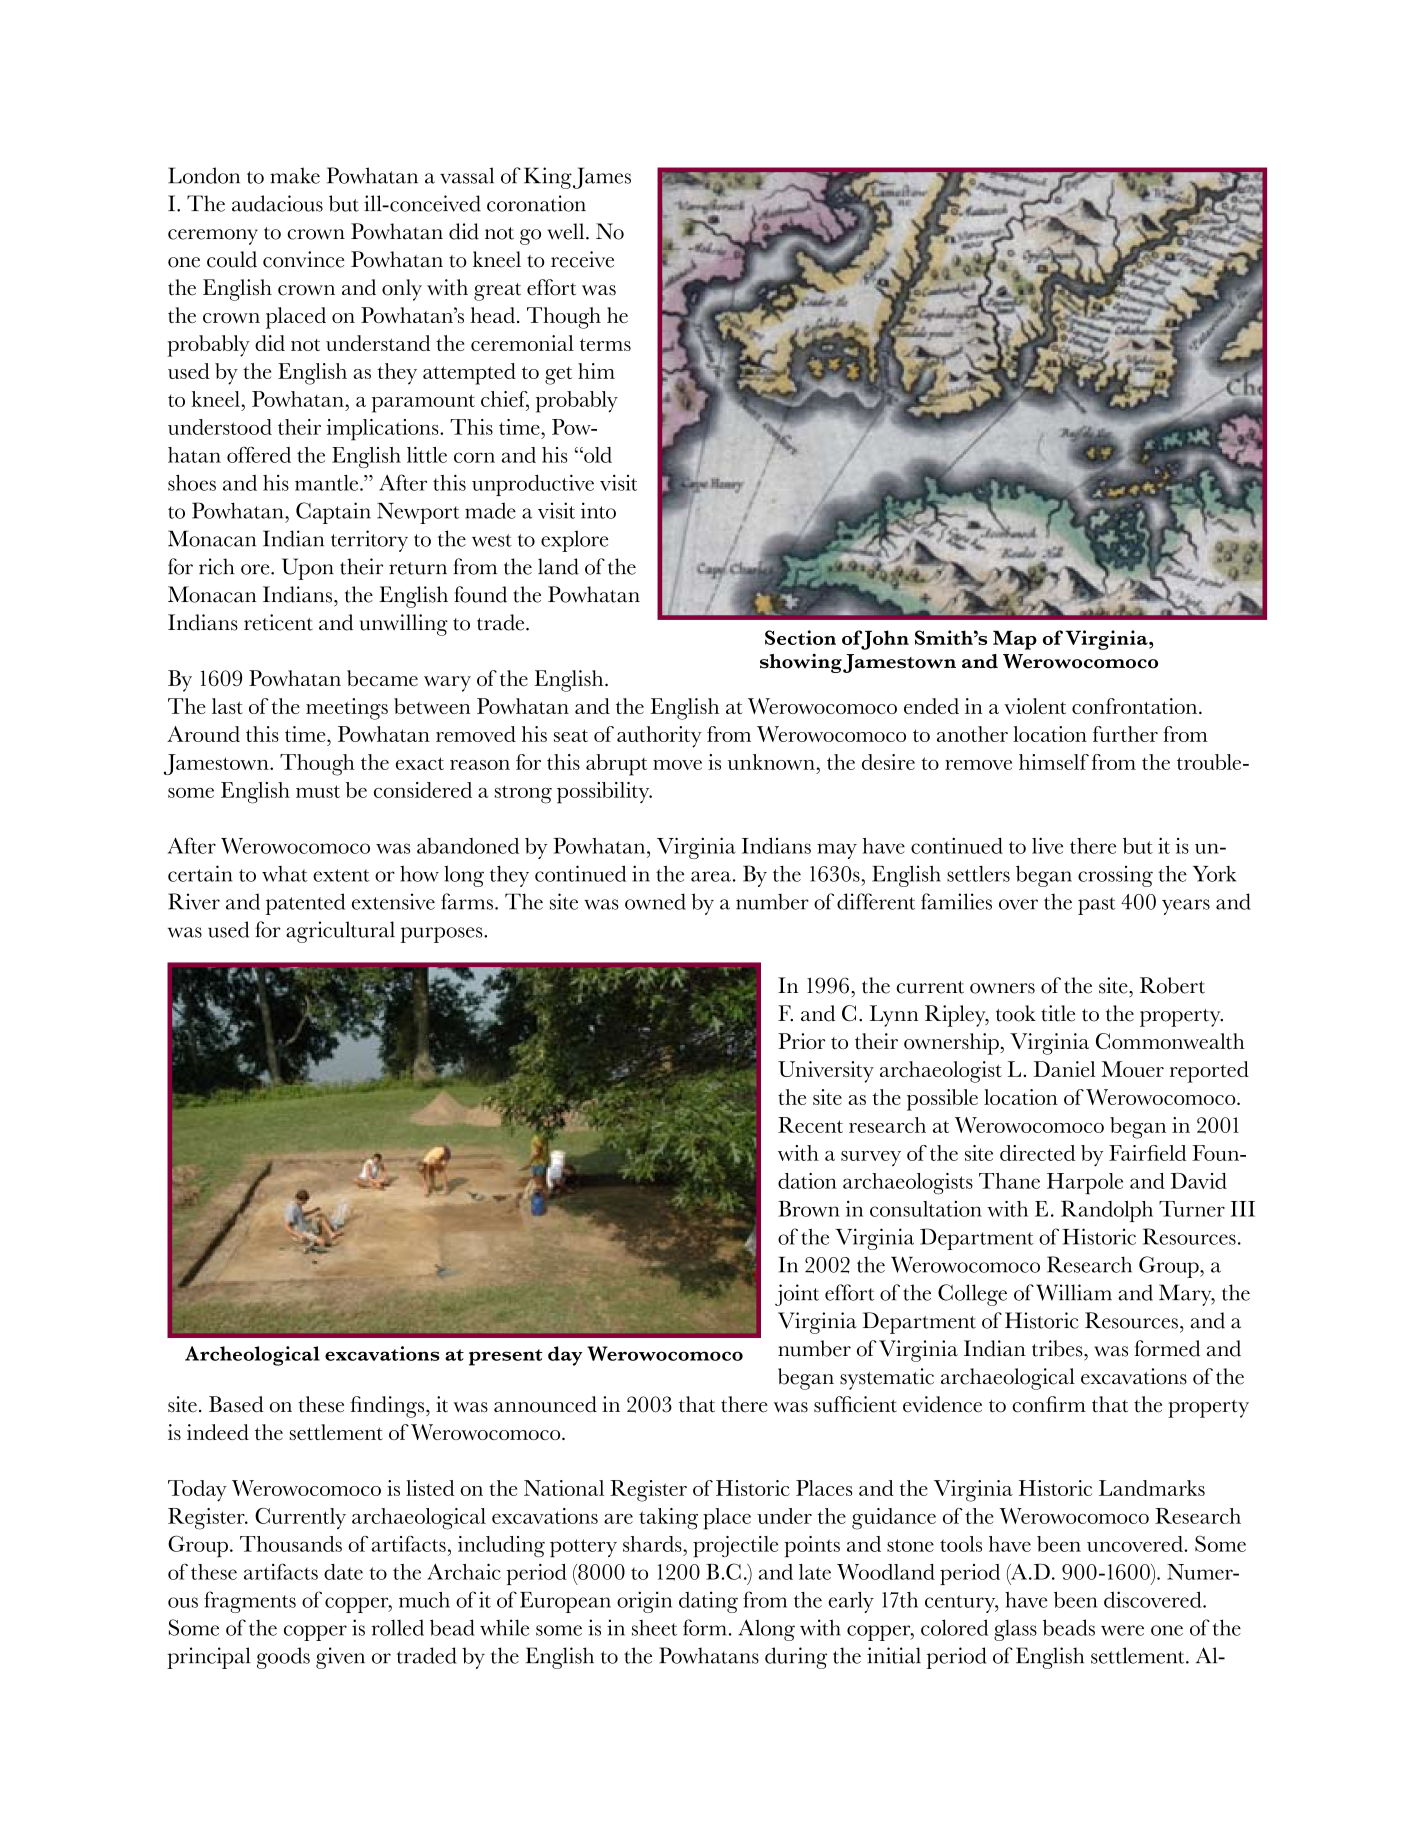 The image size is (1424, 1843). I want to click on terms, so click(605, 344).
